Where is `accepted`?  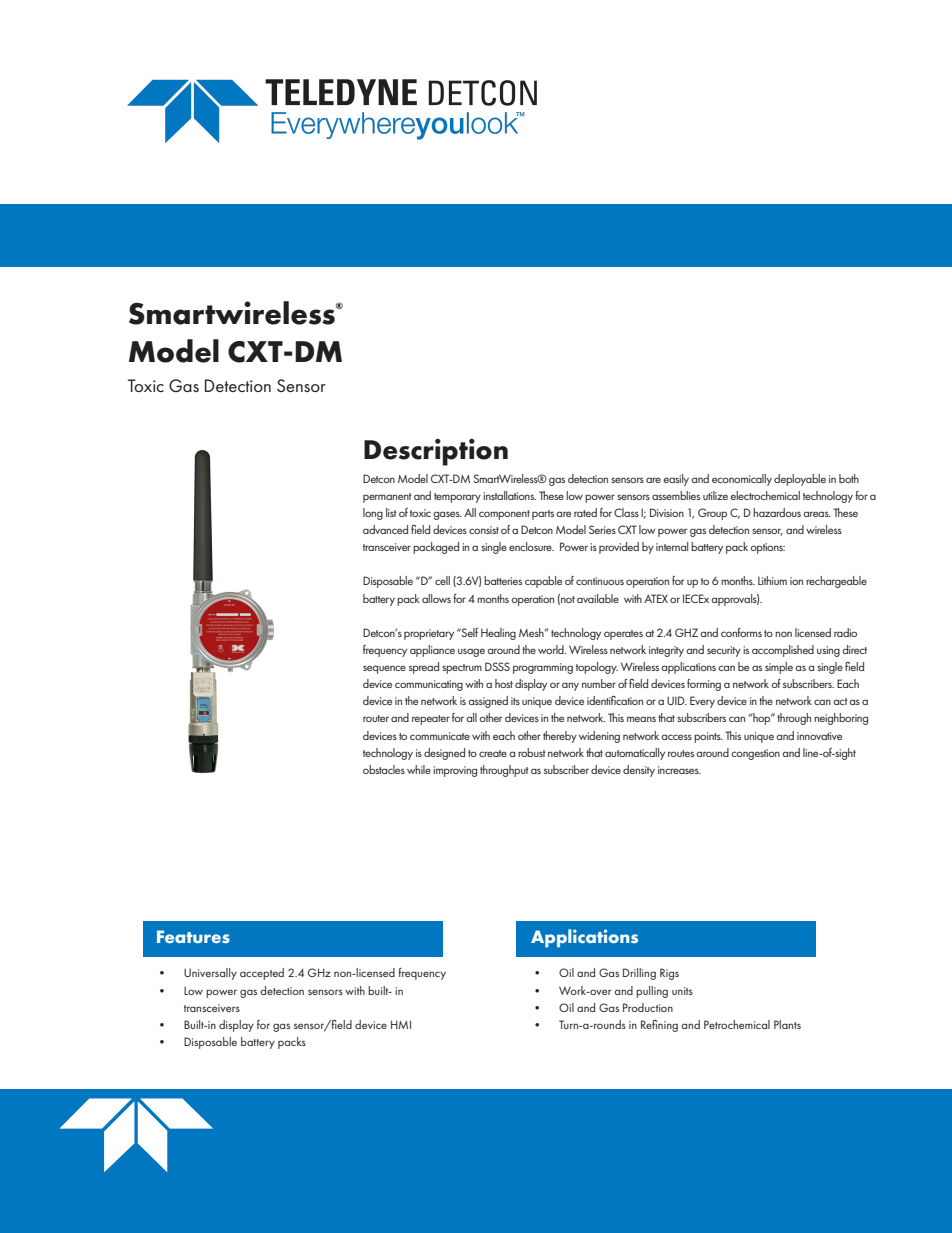 accepted is located at coordinates (262, 974).
